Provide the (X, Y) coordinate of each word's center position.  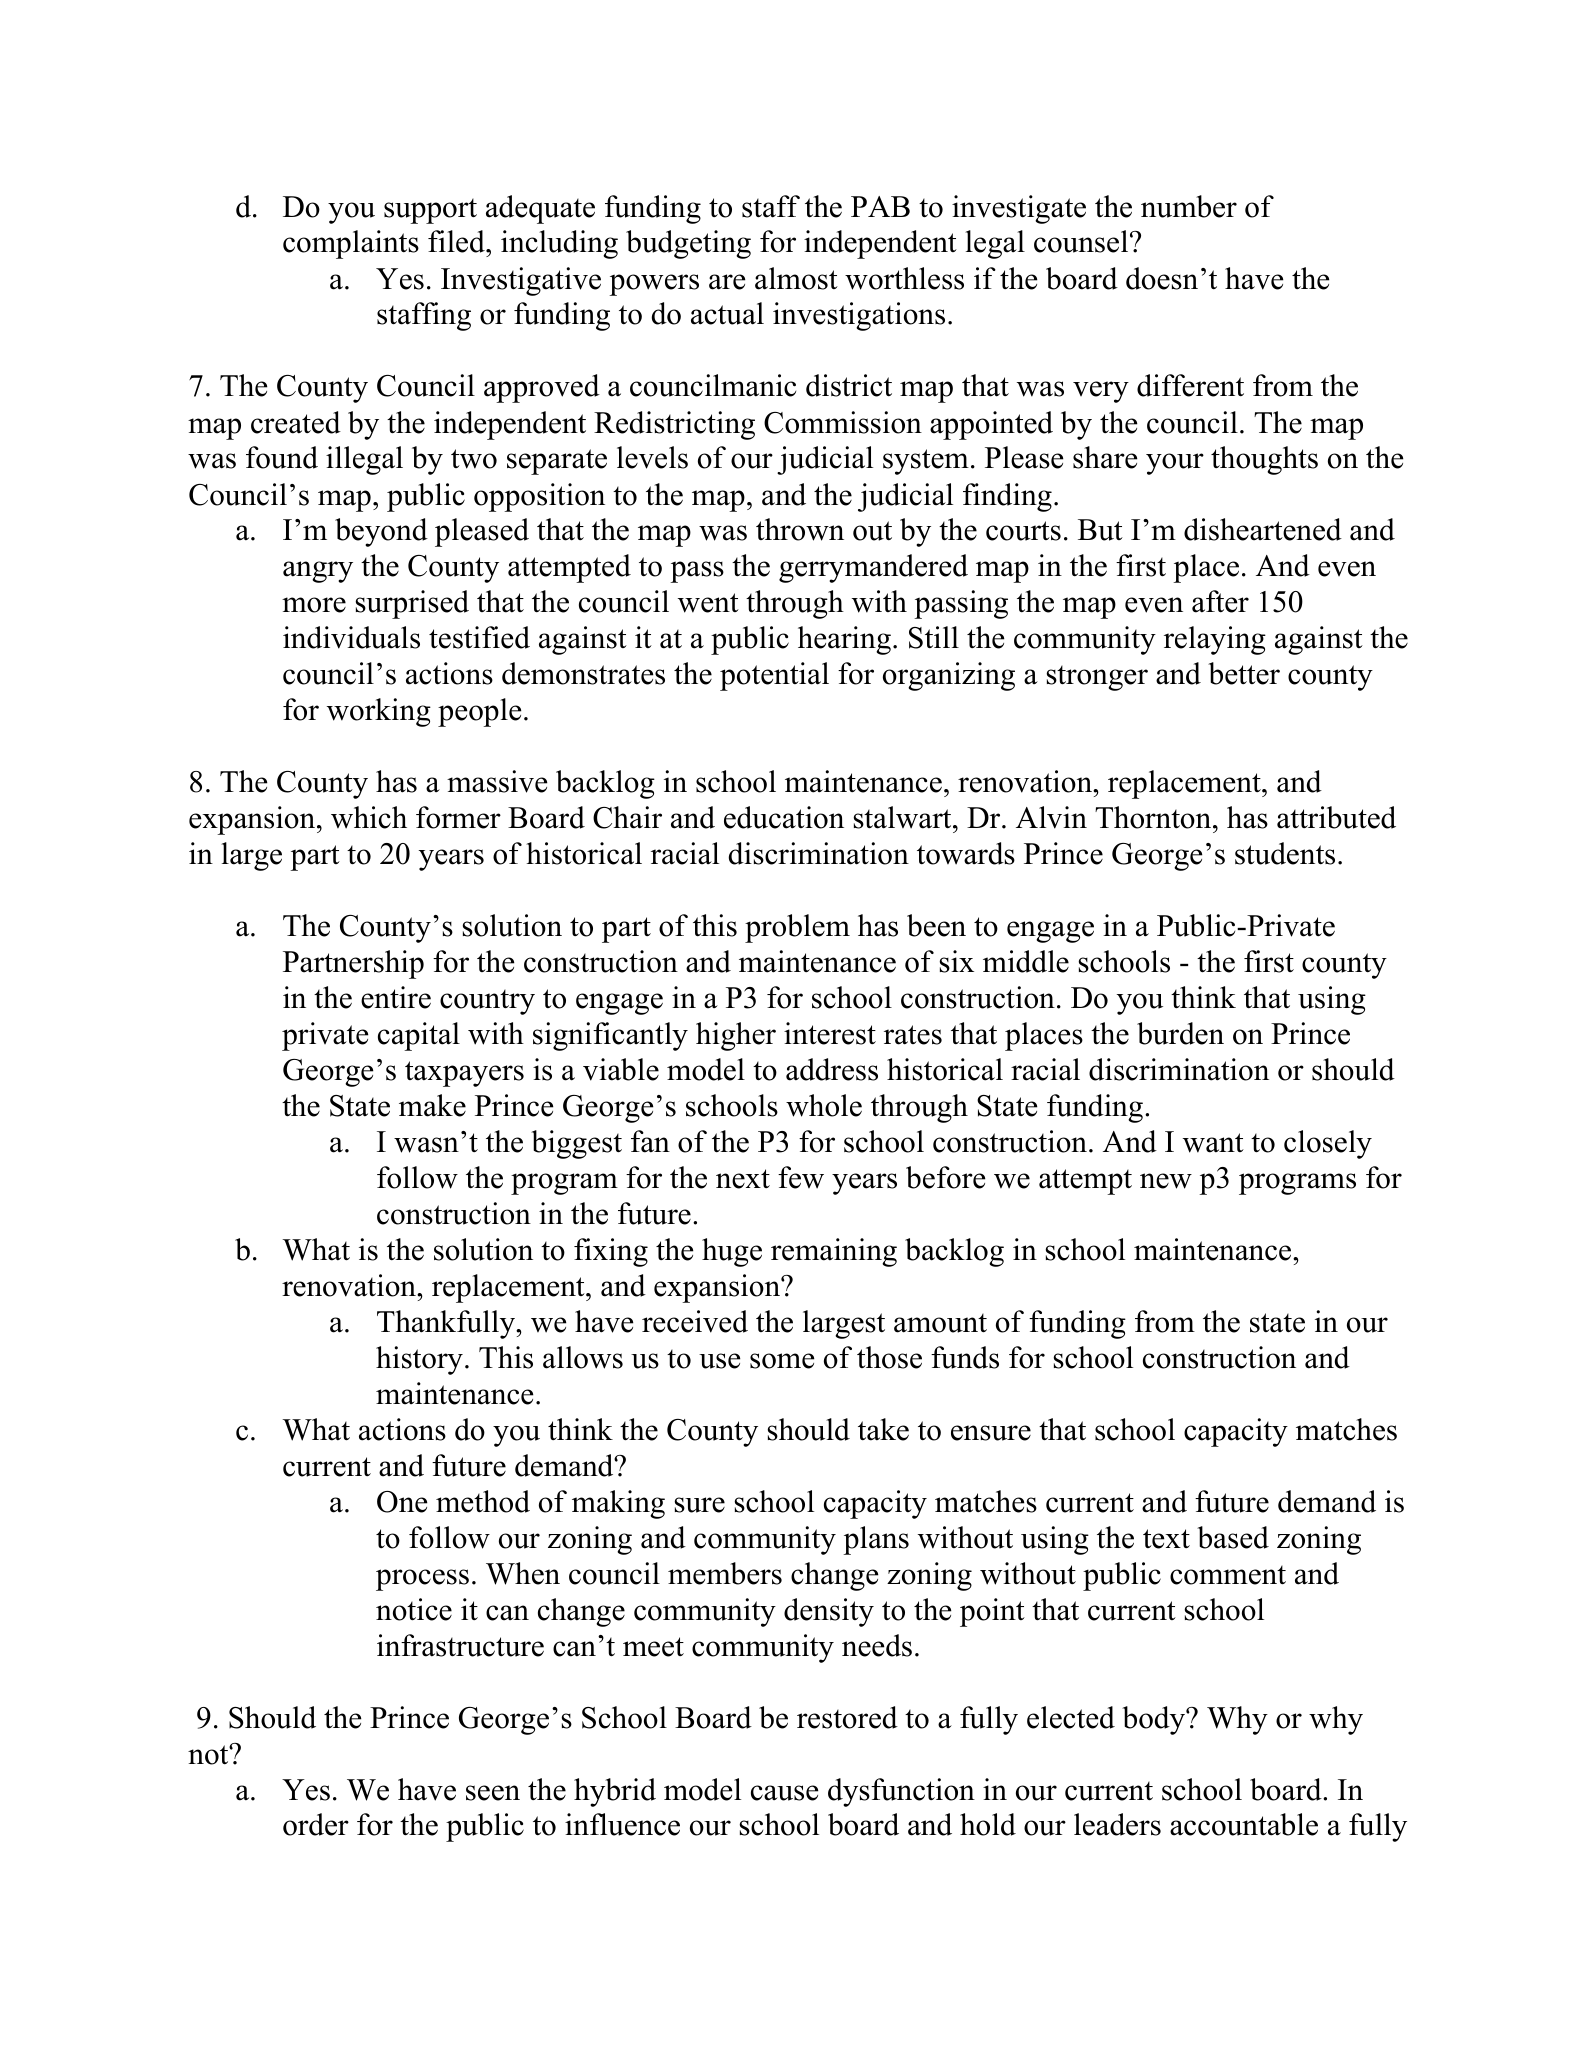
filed (457, 241)
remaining (834, 1252)
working (379, 712)
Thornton (1154, 817)
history (419, 1360)
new (1166, 1181)
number (1189, 206)
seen (493, 1793)
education (784, 817)
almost (796, 278)
